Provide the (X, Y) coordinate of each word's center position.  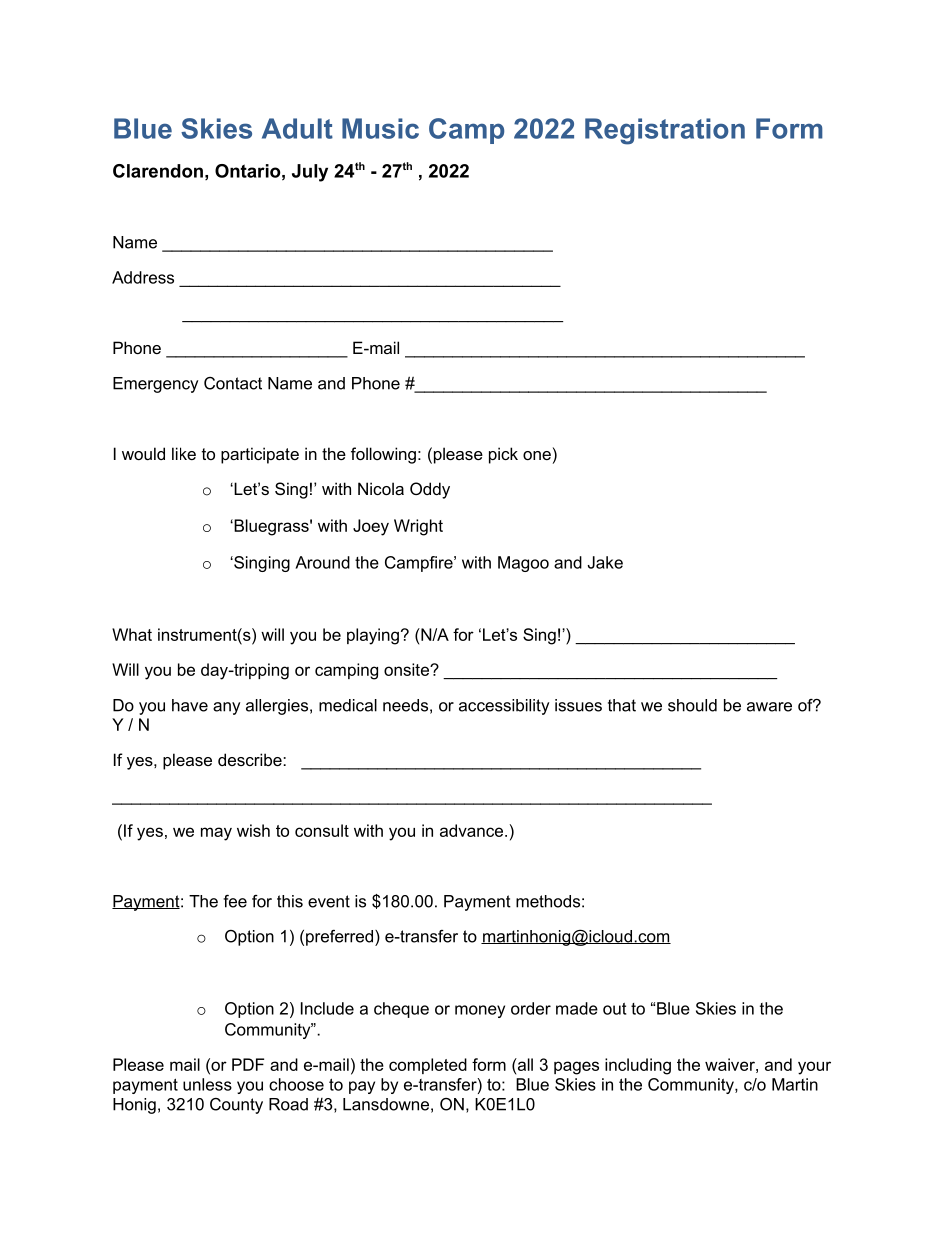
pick (503, 455)
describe (251, 759)
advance (473, 830)
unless (207, 1084)
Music (380, 128)
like (184, 453)
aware (769, 707)
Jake (605, 562)
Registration (665, 131)
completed (428, 1066)
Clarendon (158, 171)
